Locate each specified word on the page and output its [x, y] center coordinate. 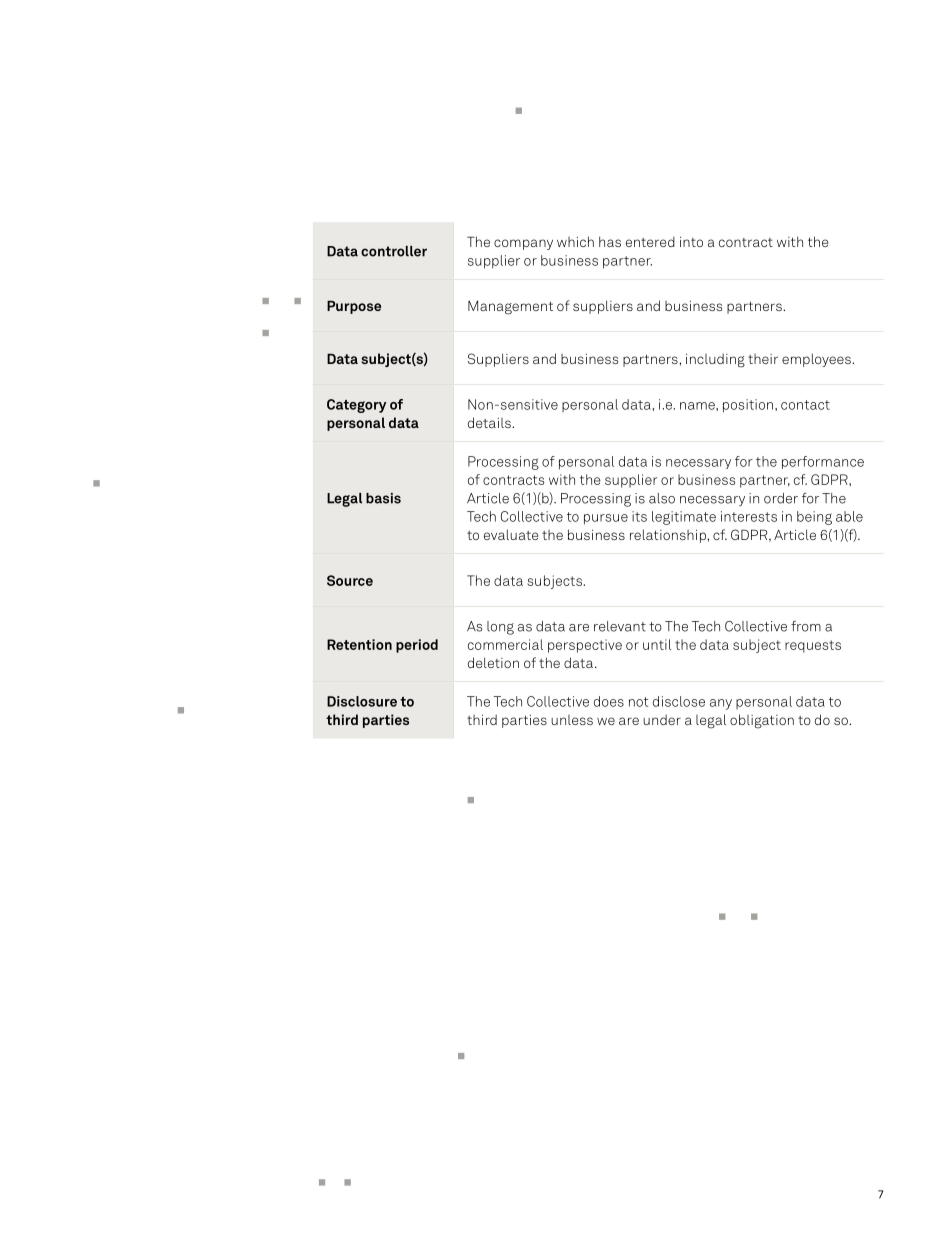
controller [394, 251]
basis [383, 498]
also [662, 498]
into [691, 242]
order [781, 498]
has [610, 241]
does [609, 701]
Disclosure [362, 701]
